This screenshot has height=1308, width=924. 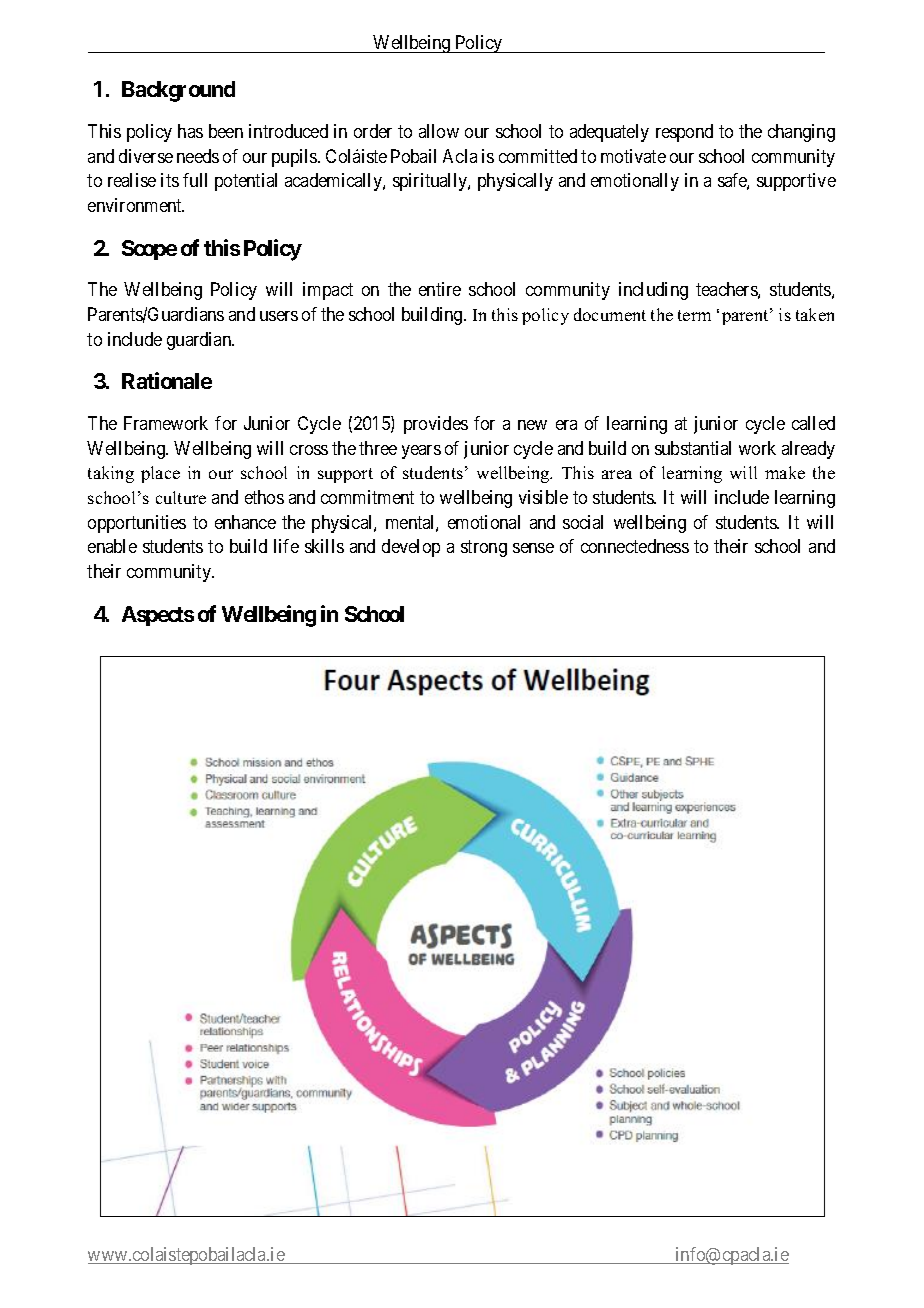 I want to click on entire, so click(x=440, y=289).
